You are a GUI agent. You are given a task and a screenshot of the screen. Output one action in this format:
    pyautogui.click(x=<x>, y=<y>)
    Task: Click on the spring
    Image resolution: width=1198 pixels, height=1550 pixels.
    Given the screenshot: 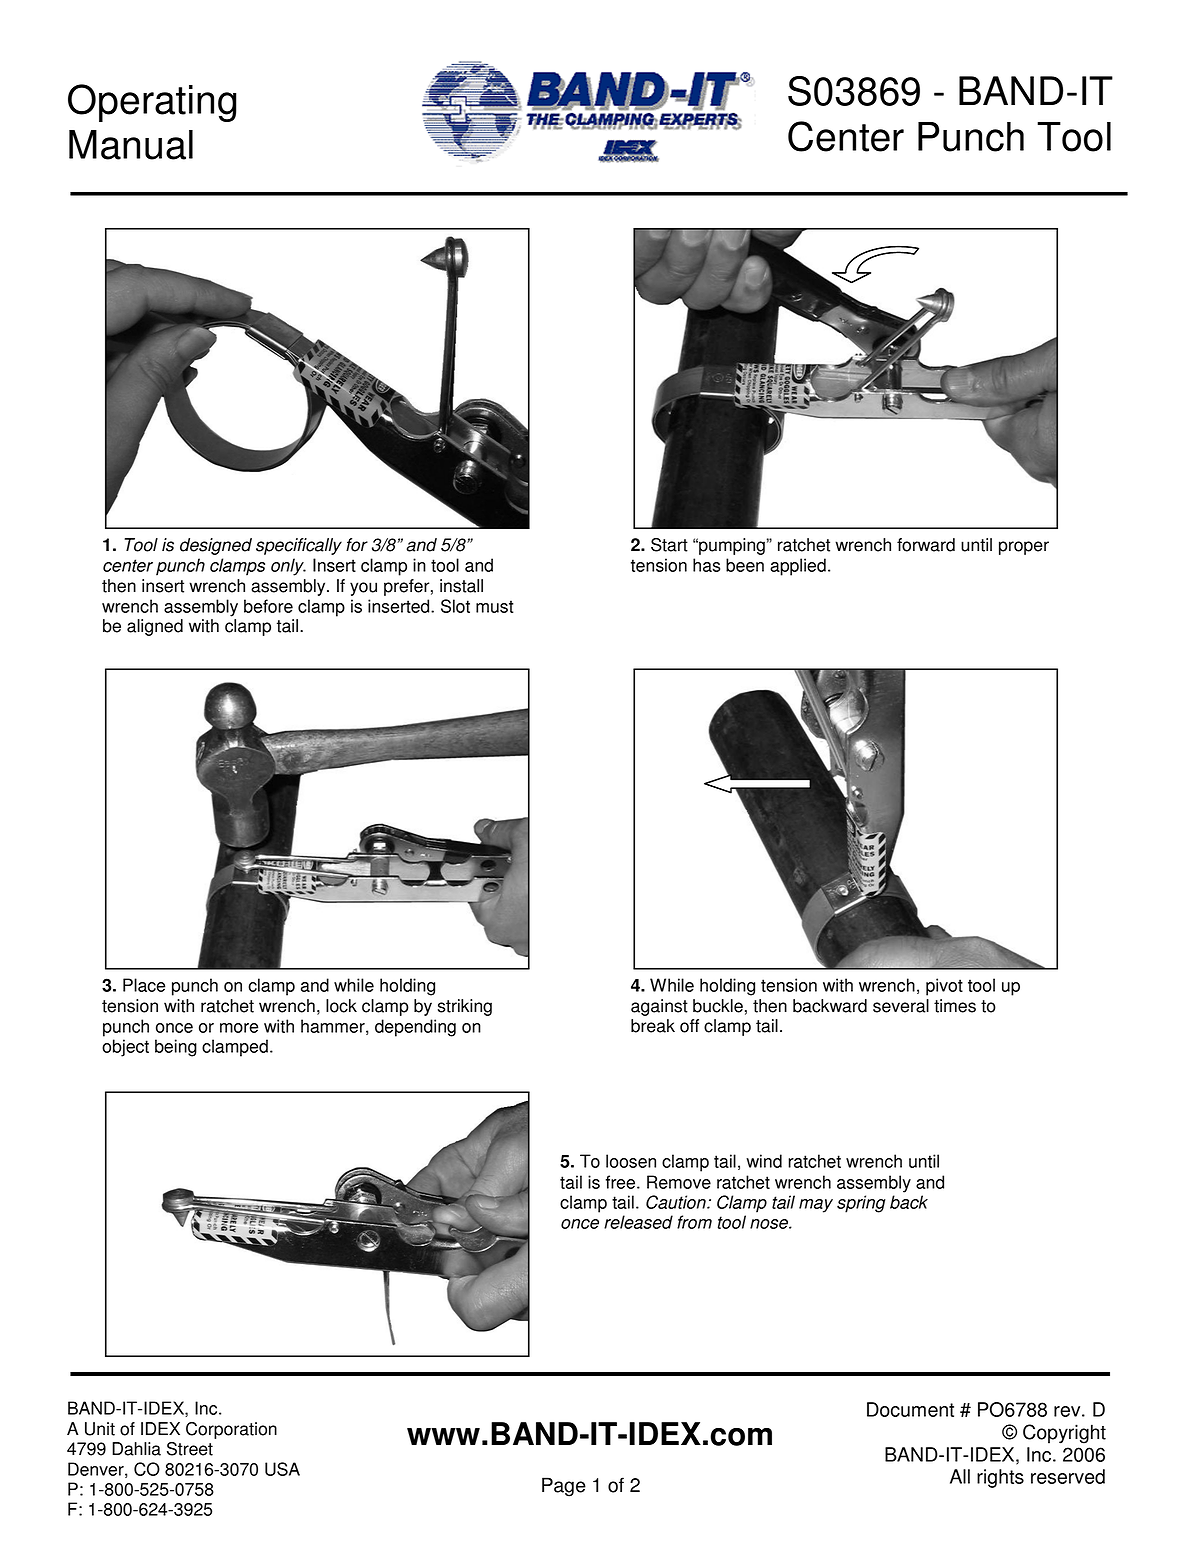 What is the action you would take?
    pyautogui.click(x=861, y=1204)
